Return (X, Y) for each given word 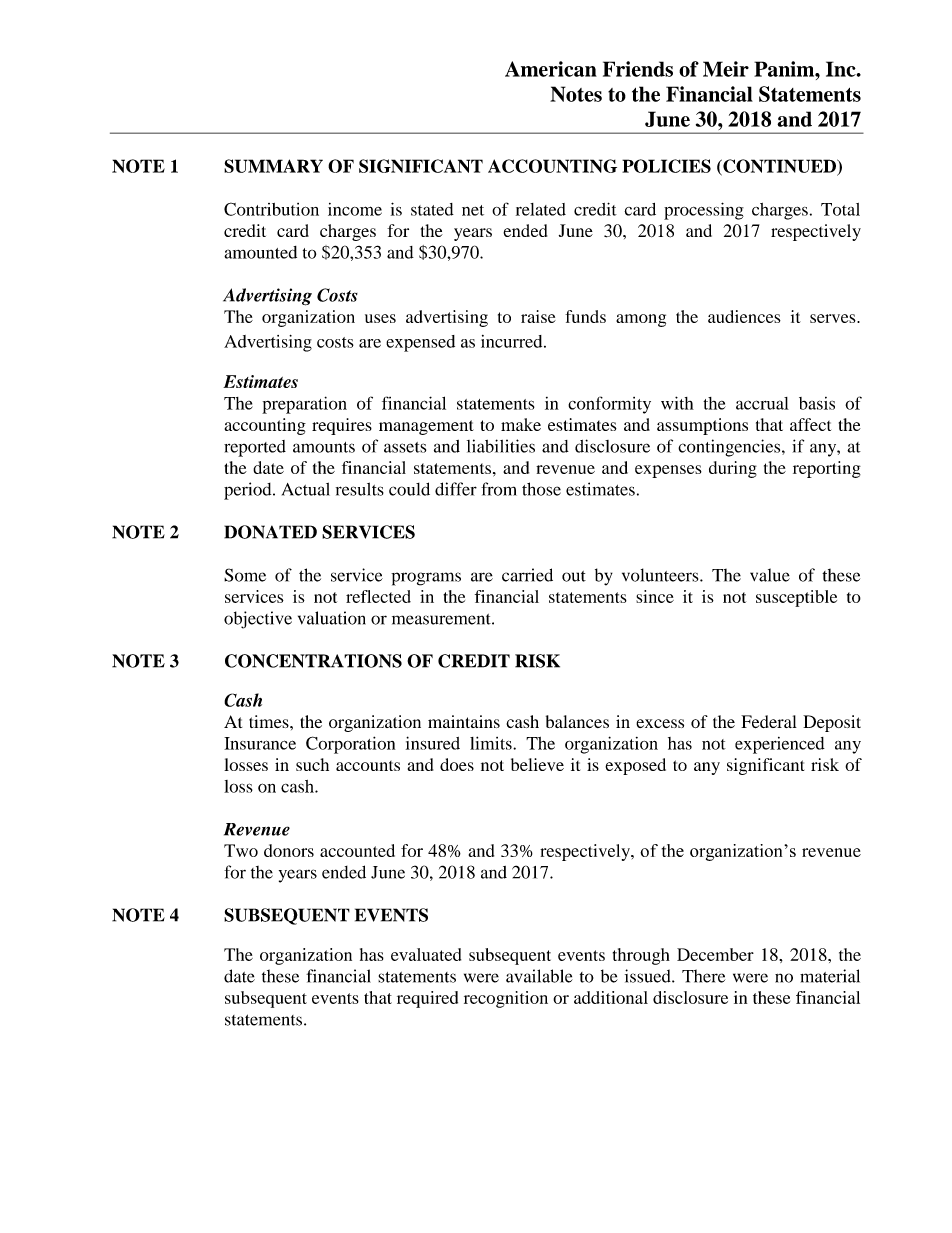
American (551, 69)
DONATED (270, 532)
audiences (744, 316)
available (539, 976)
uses (380, 318)
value (770, 575)
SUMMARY (273, 166)
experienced (780, 745)
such (312, 764)
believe (537, 764)
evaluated (426, 954)
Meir (726, 69)
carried (527, 575)
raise (538, 316)
